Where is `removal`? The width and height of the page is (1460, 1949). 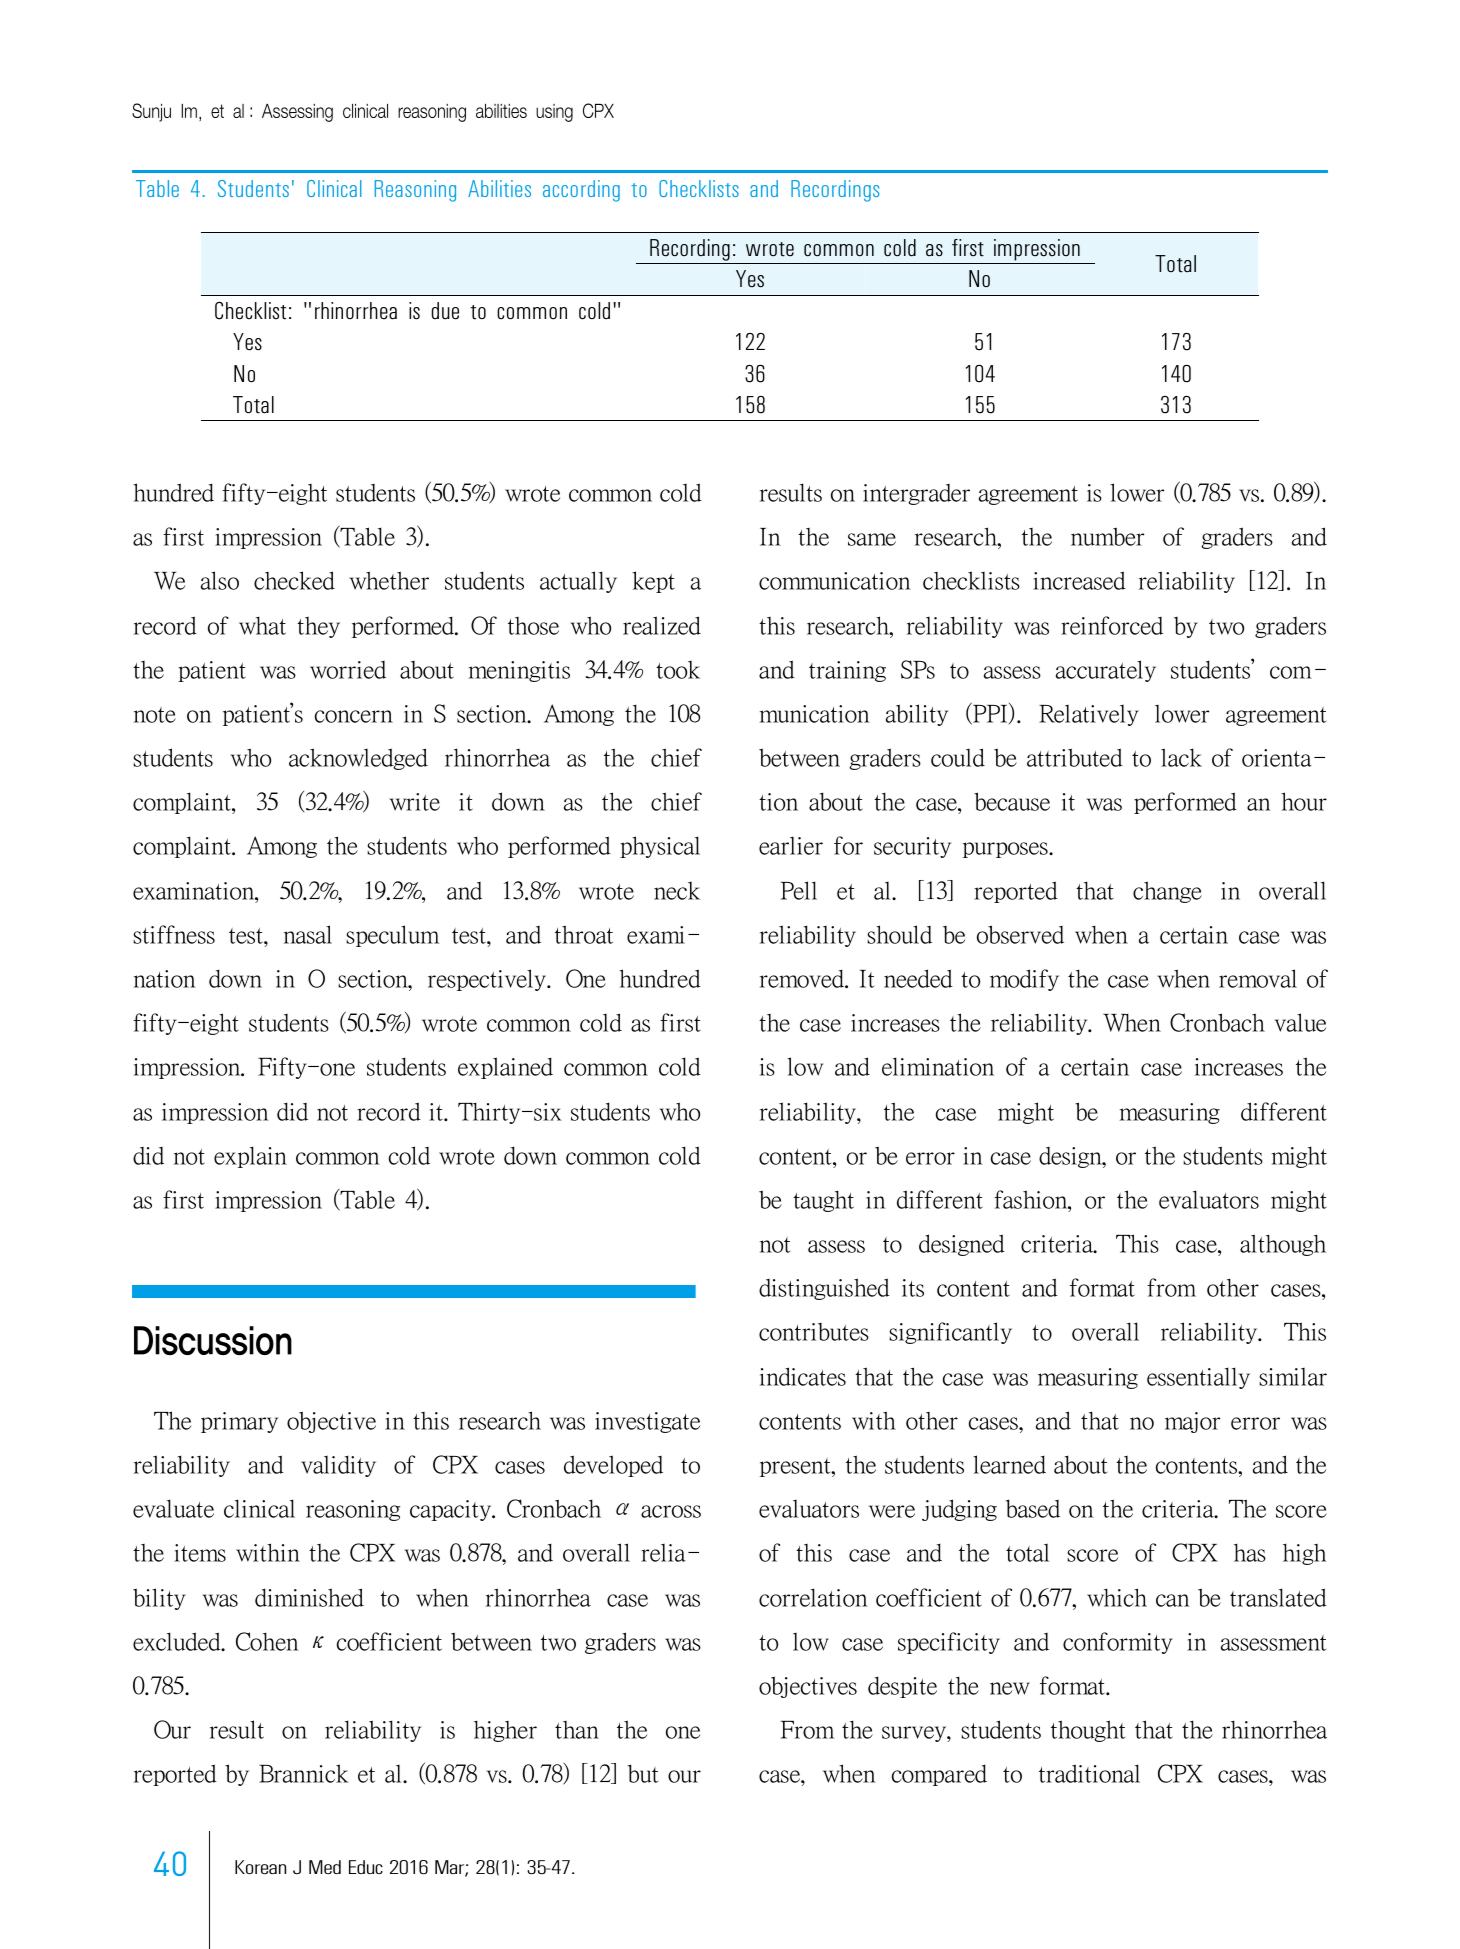
removal is located at coordinates (1258, 978).
